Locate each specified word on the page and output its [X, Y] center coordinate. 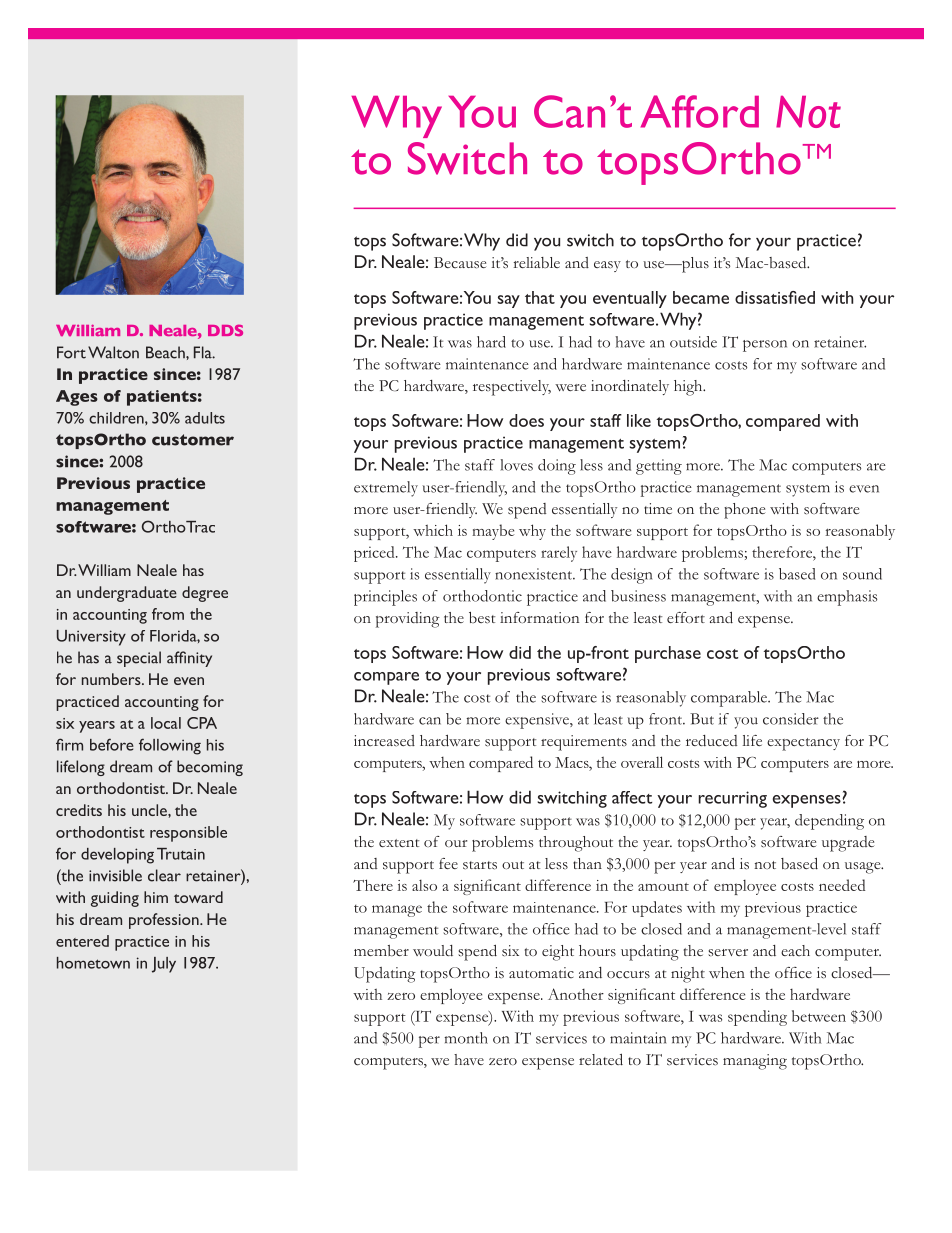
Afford [700, 111]
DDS [225, 330]
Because [460, 263]
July [164, 965]
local [166, 723]
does [526, 420]
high [689, 388]
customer [193, 440]
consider [791, 719]
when [447, 762]
